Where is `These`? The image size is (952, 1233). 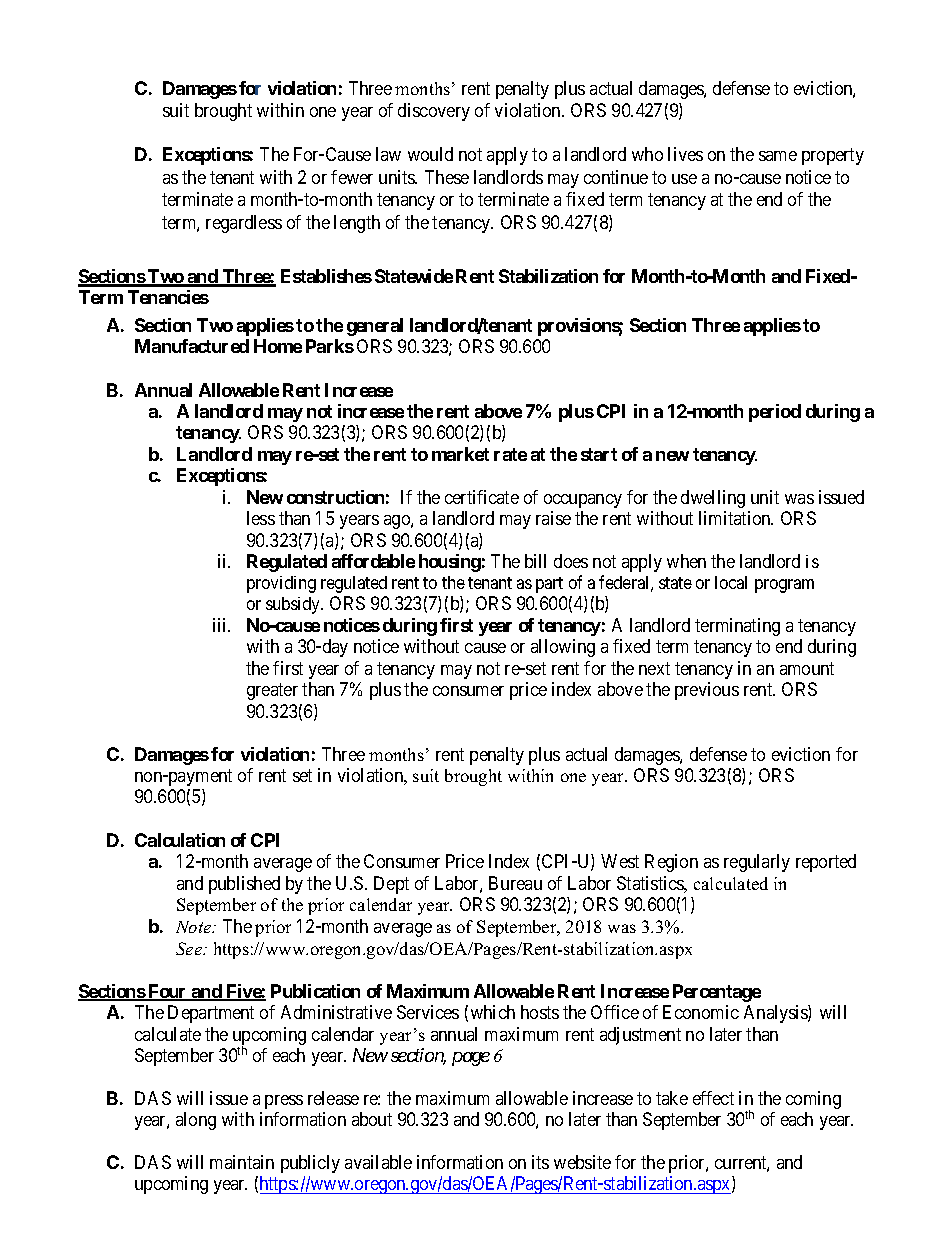
These is located at coordinates (447, 177).
